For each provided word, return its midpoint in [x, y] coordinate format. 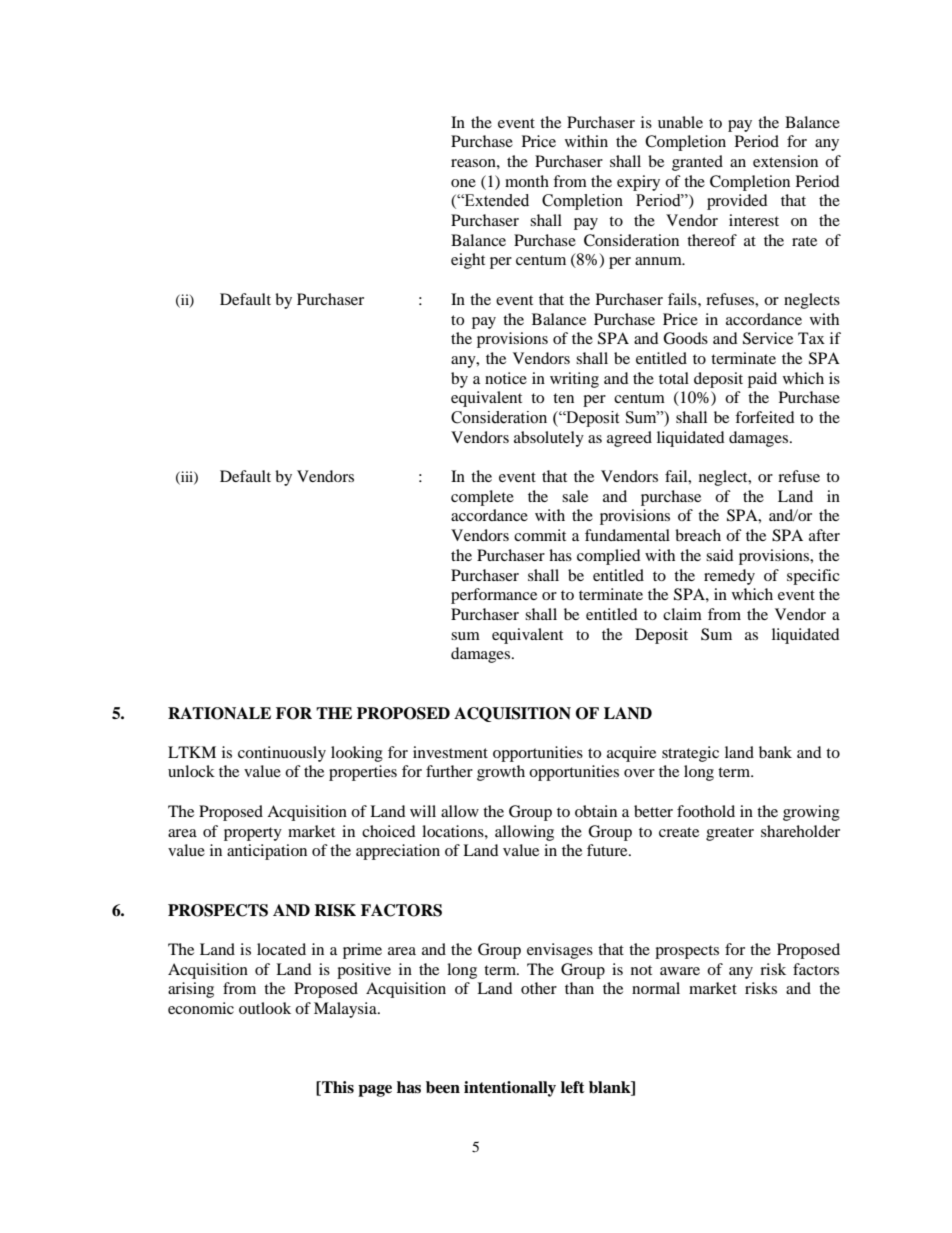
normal [656, 988]
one [463, 183]
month [527, 181]
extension [785, 161]
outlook [265, 1008]
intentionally [510, 1089]
